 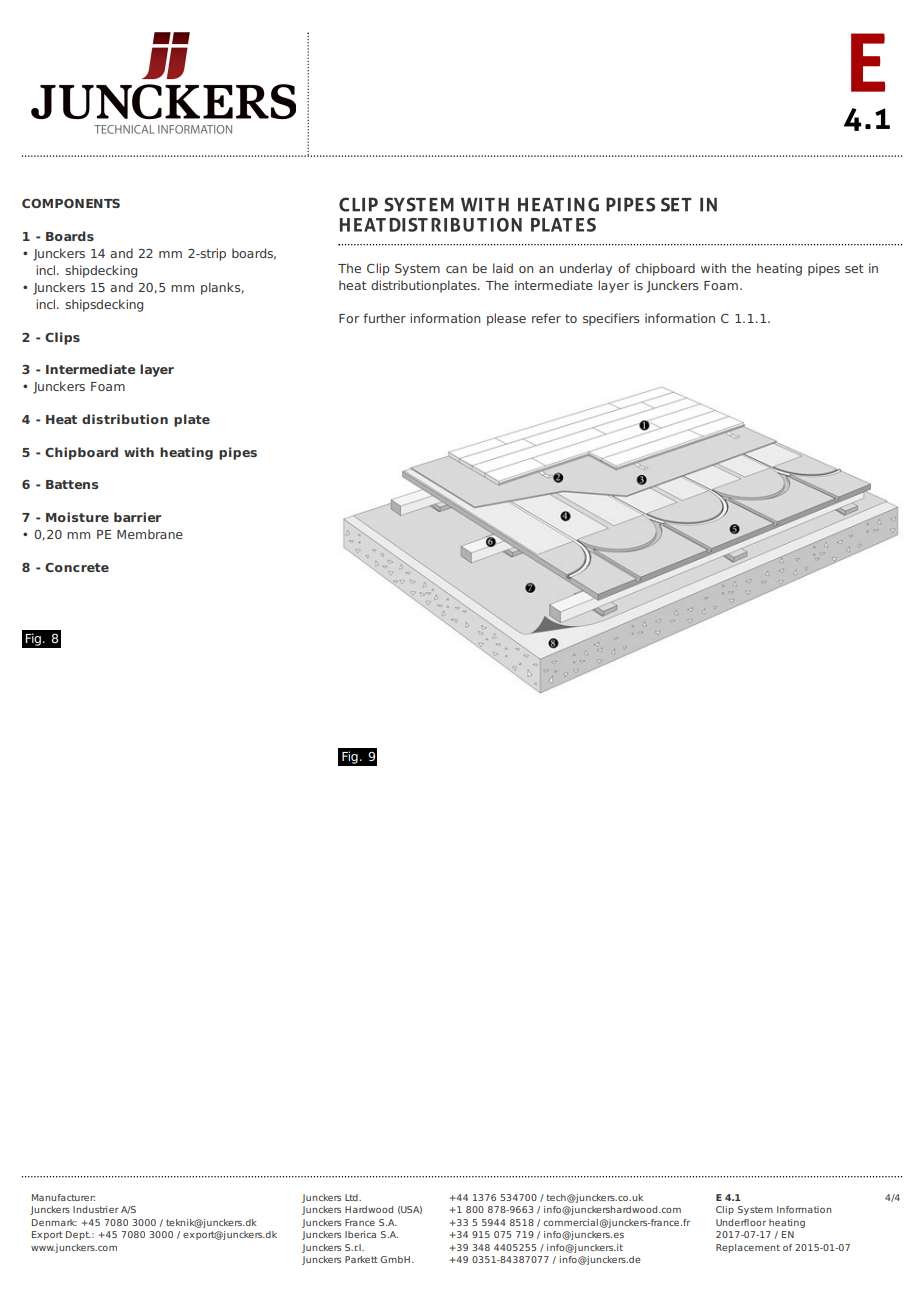 What do you see at coordinates (748, 1248) in the screenshot?
I see `Replacement` at bounding box center [748, 1248].
